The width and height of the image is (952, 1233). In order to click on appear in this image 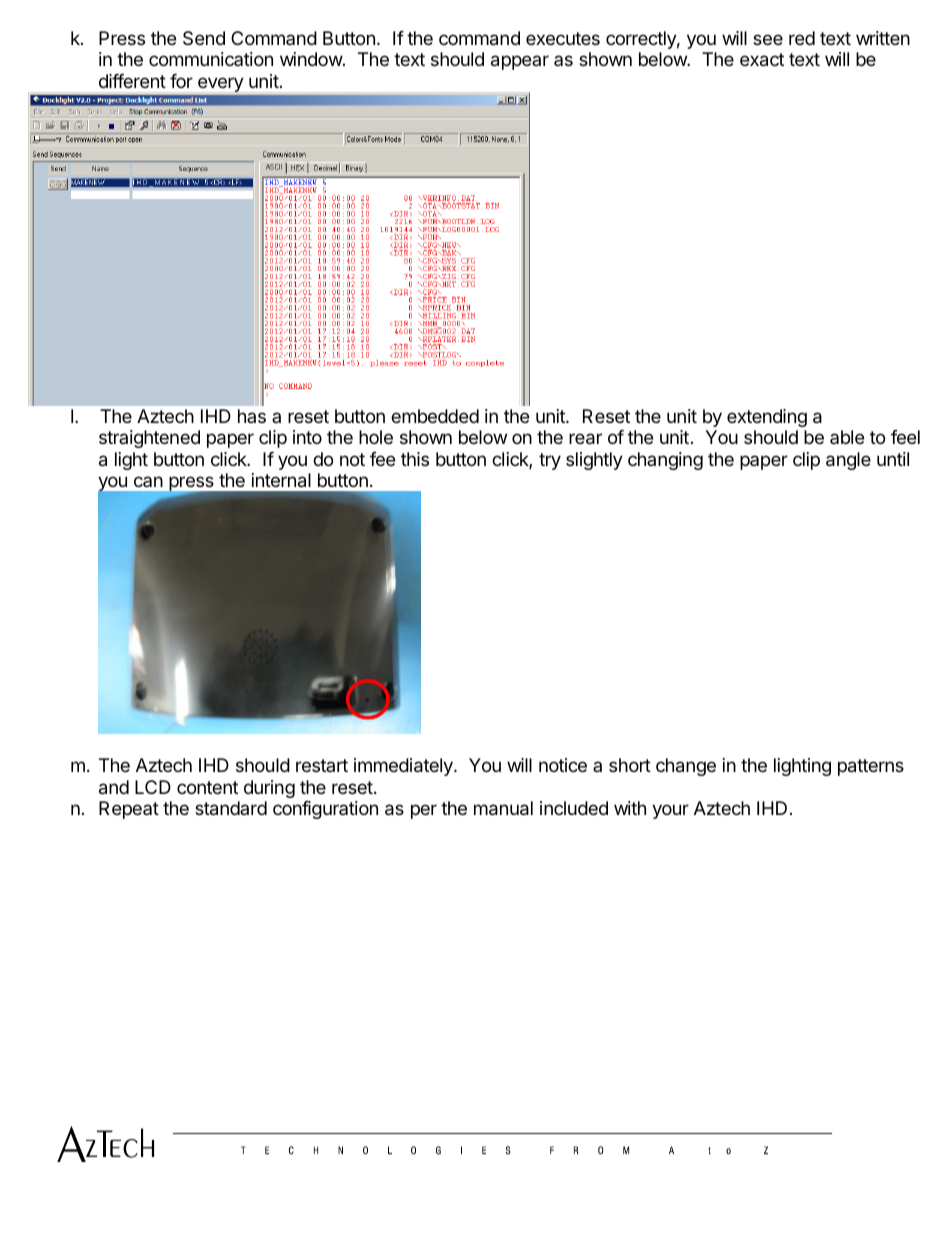, I will do `click(520, 62)`.
